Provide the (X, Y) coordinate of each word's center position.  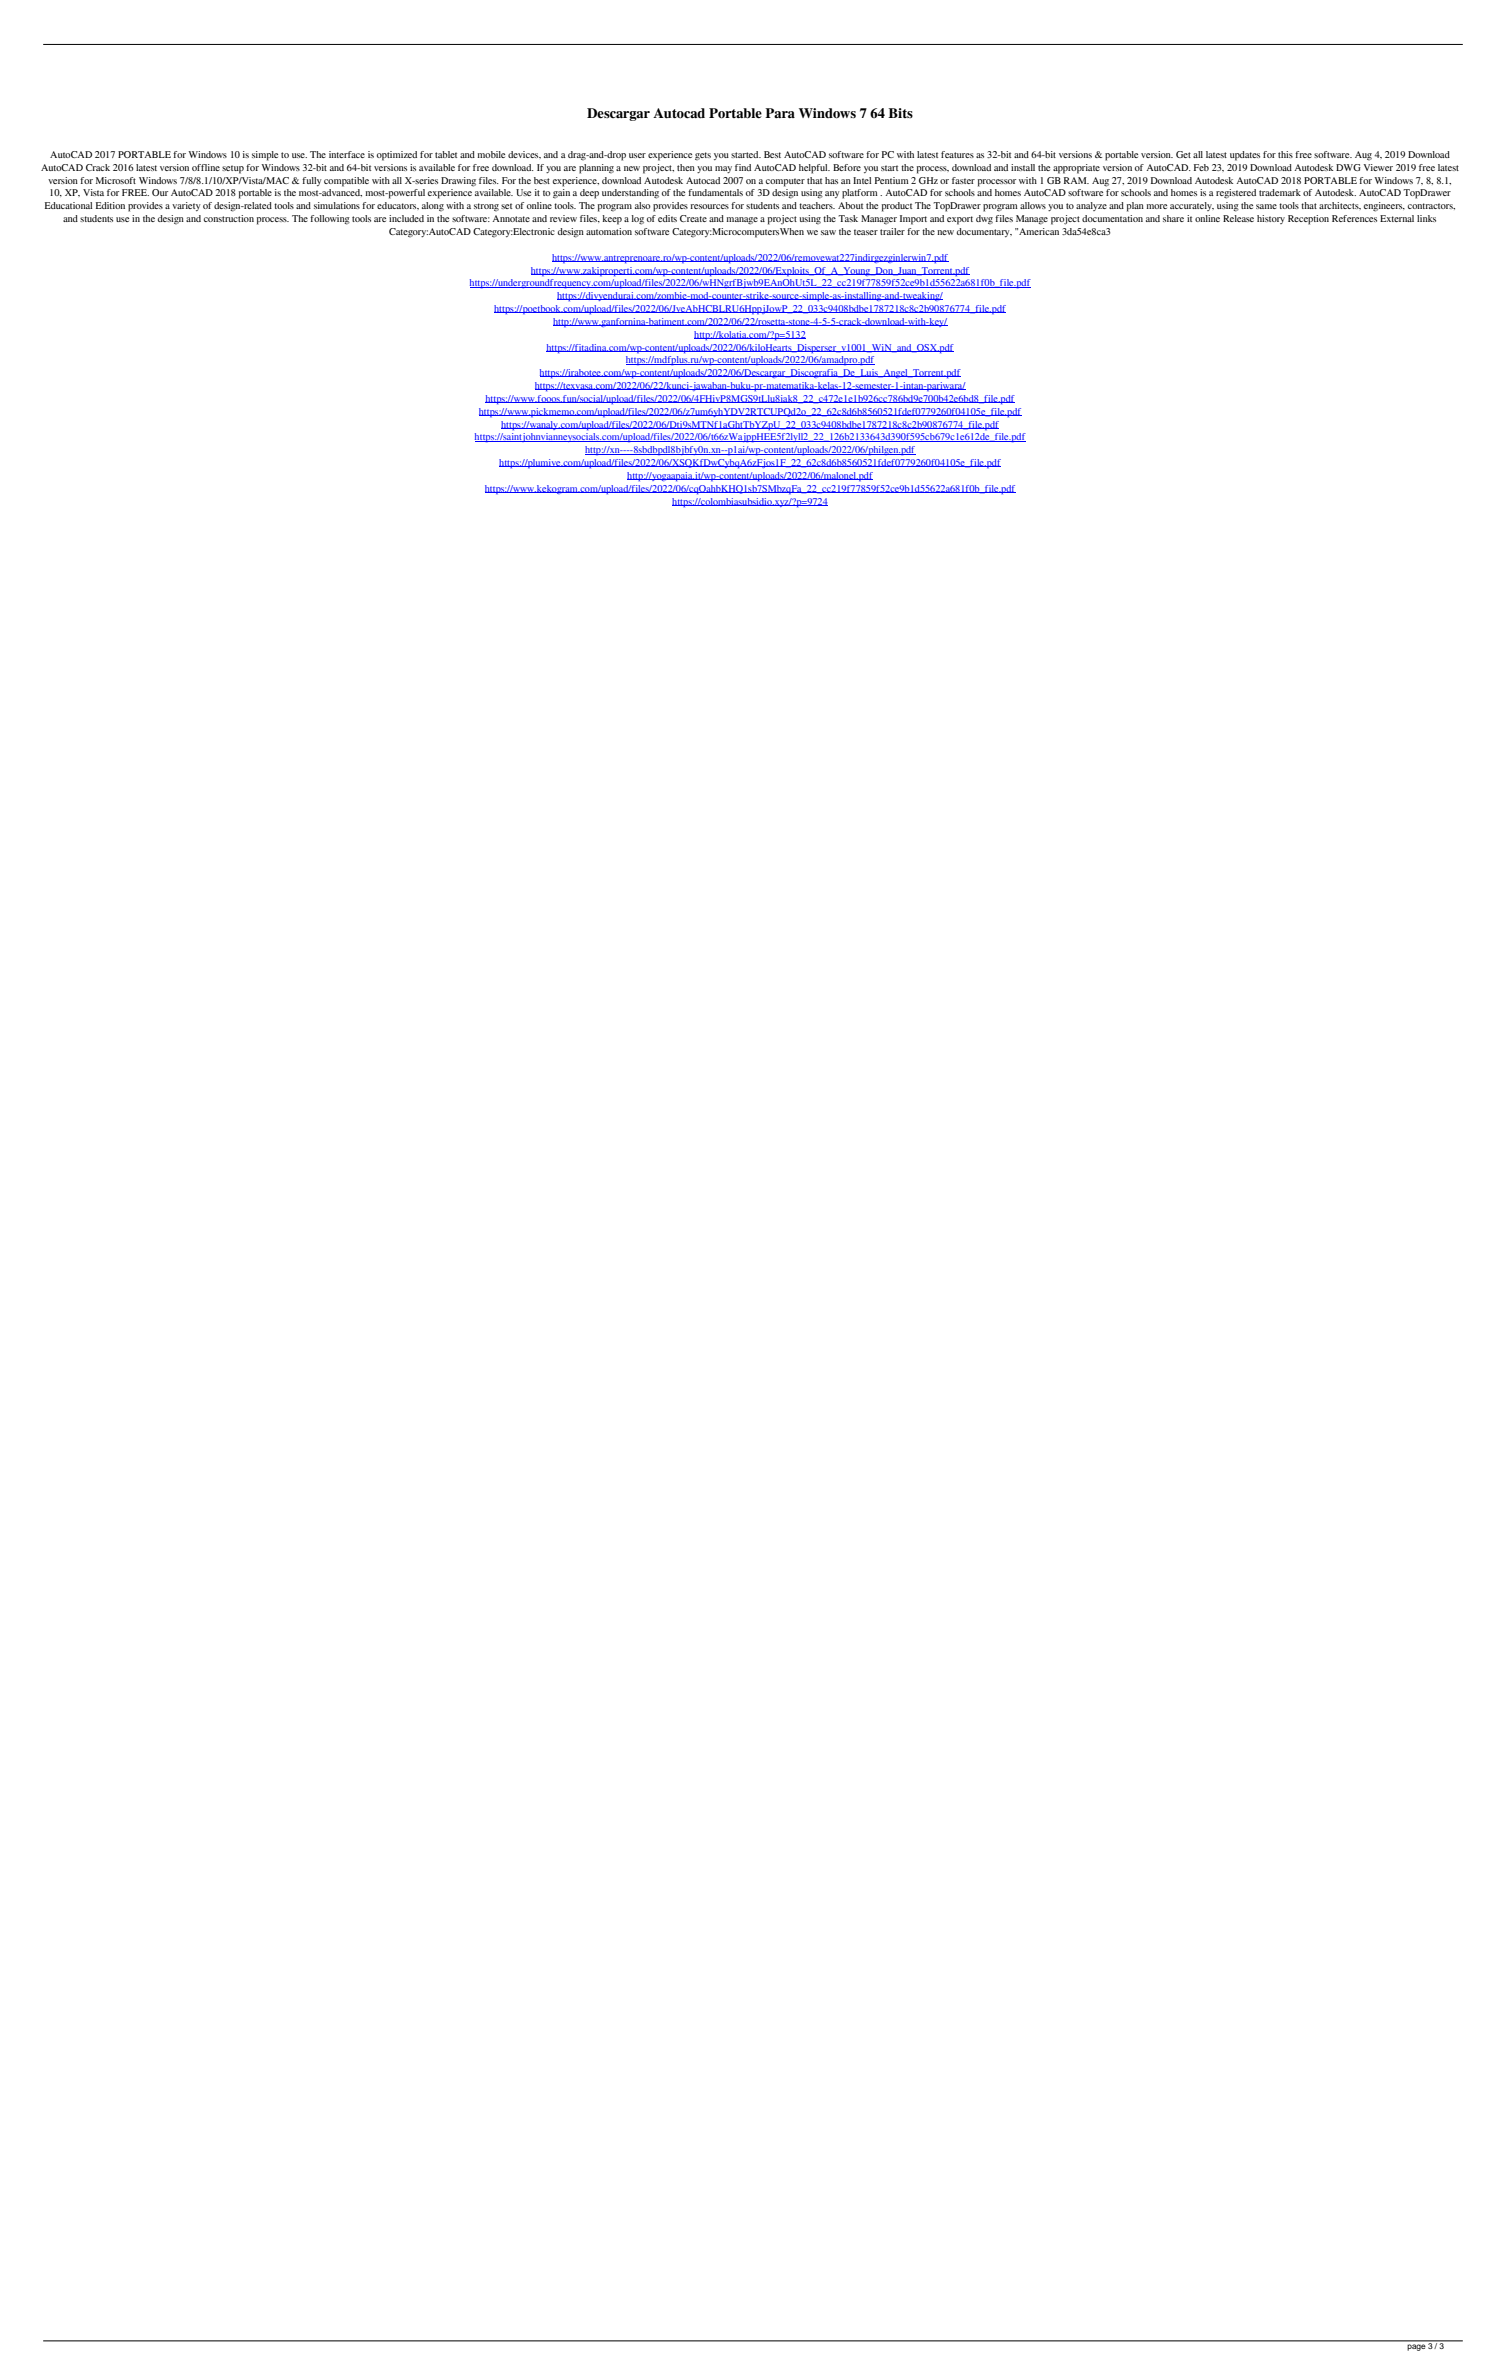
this (1285, 154)
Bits (900, 113)
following (330, 220)
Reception (1308, 220)
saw (828, 232)
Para (780, 113)
